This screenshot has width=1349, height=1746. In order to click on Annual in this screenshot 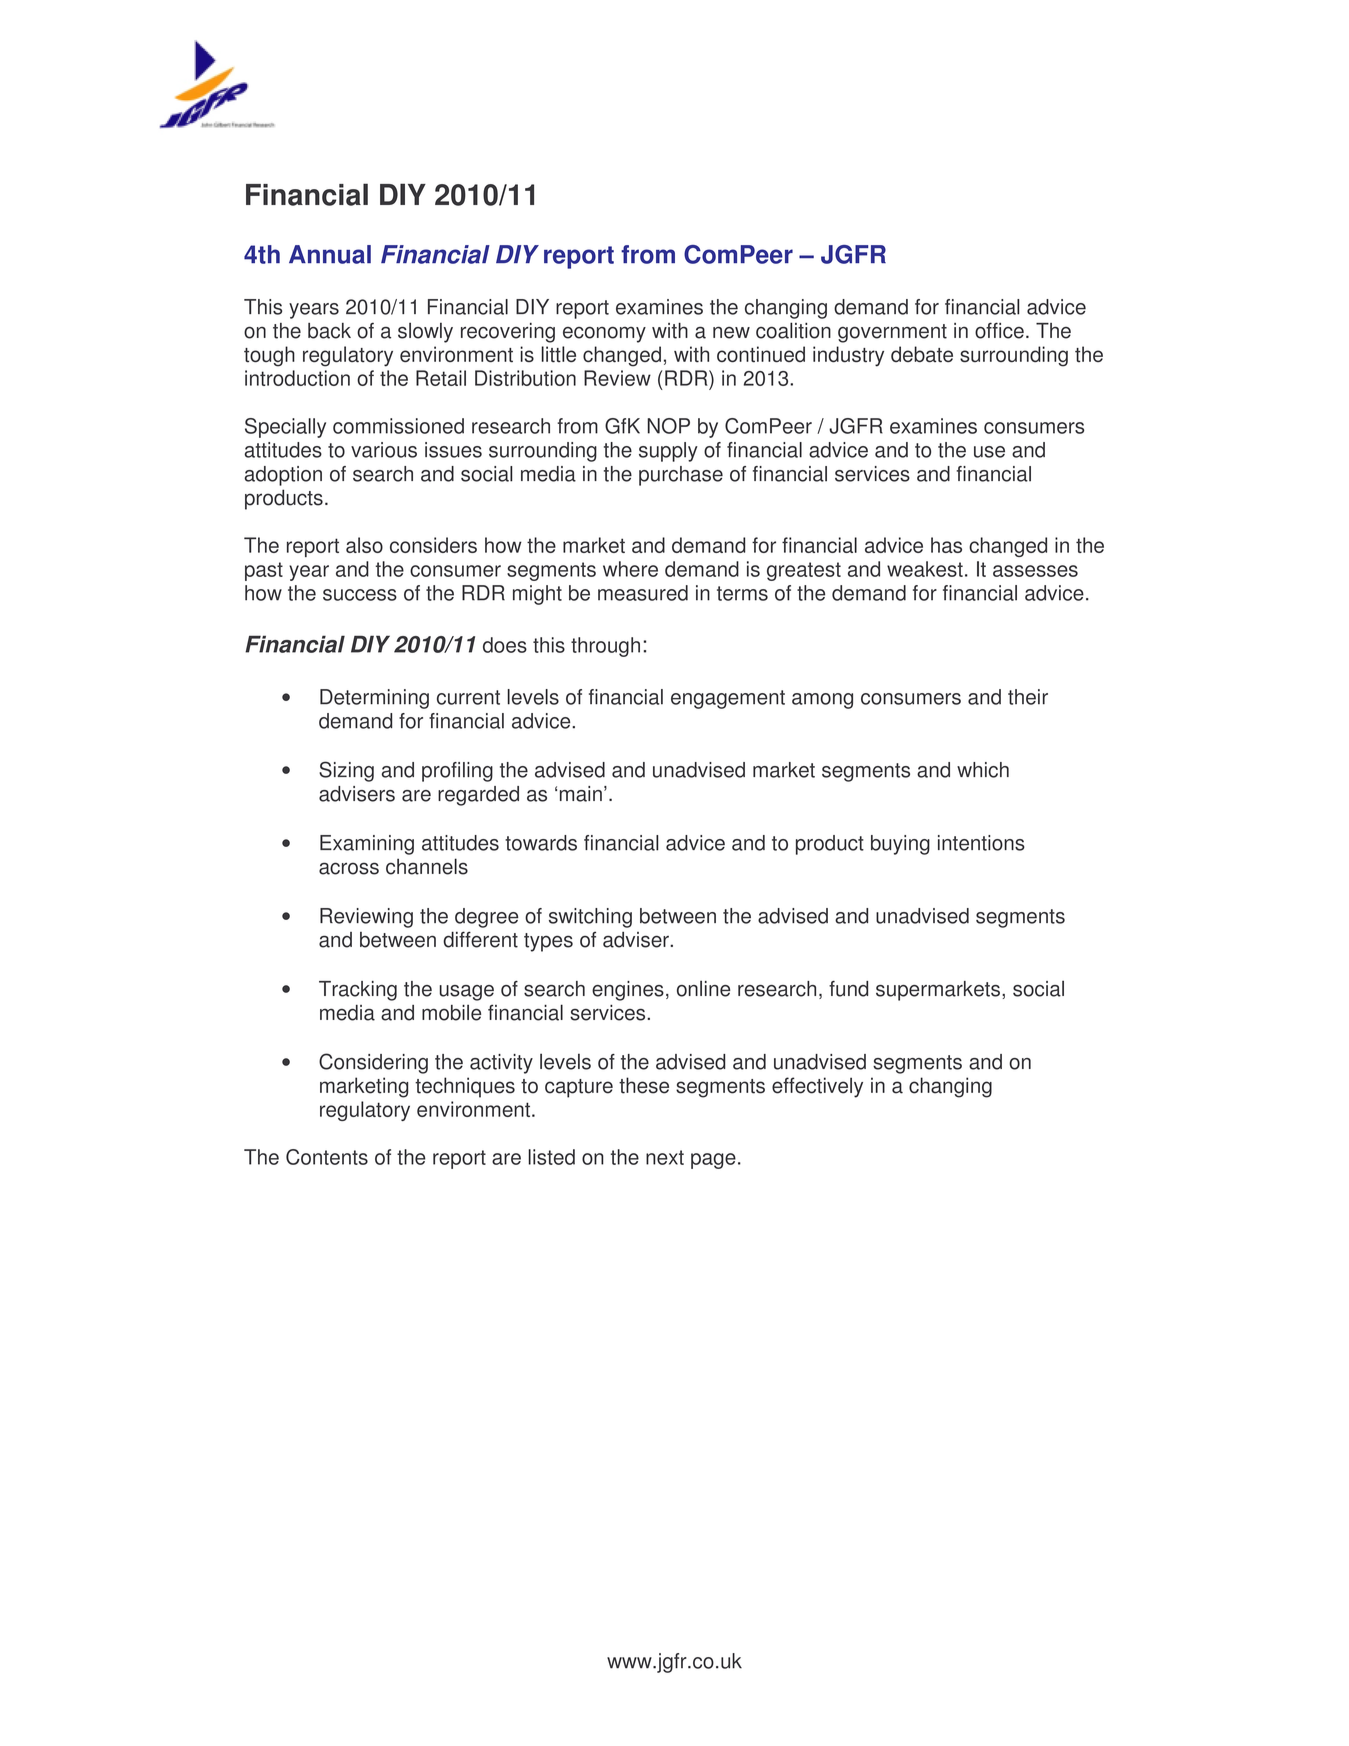, I will do `click(330, 254)`.
